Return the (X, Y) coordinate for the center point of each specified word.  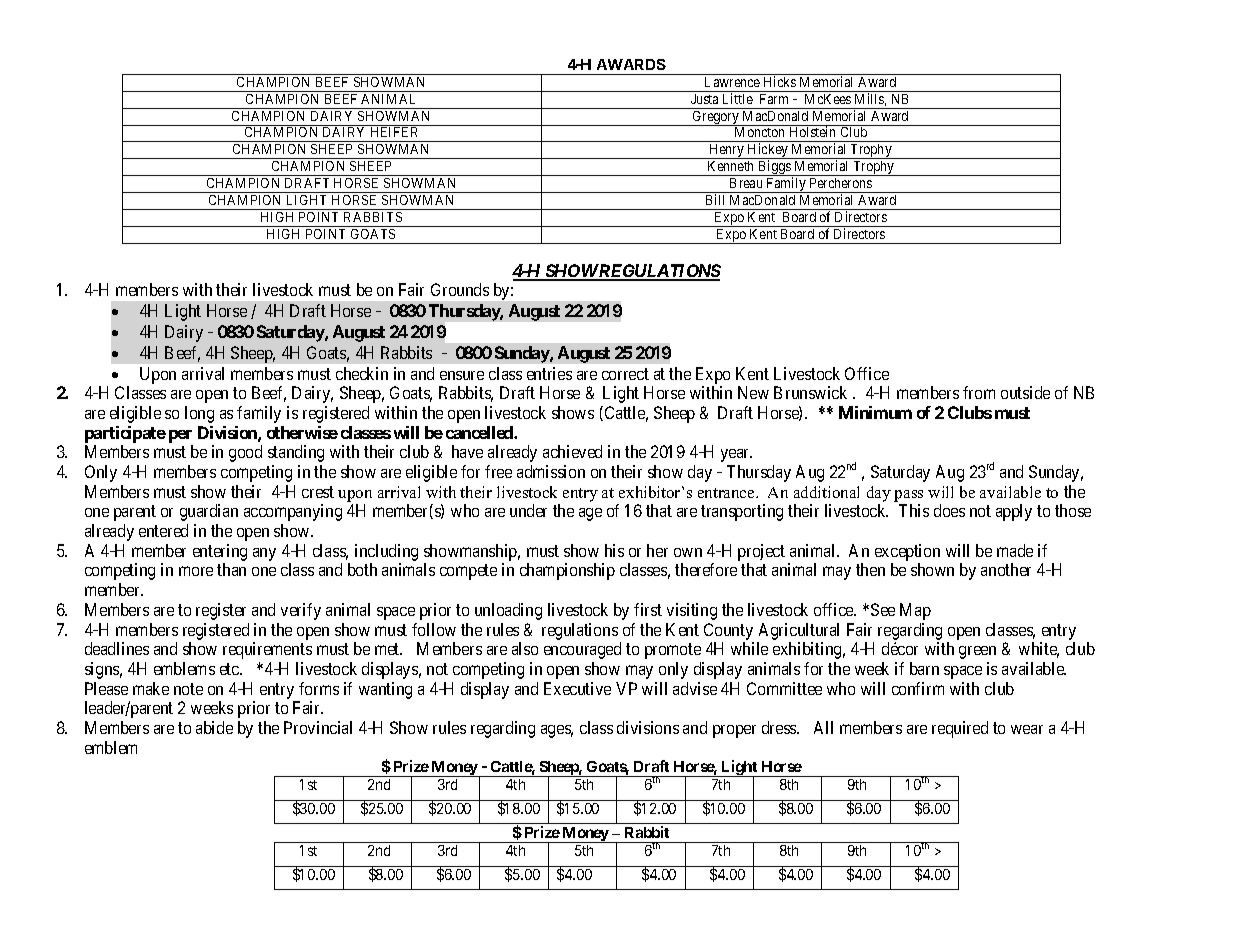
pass (908, 496)
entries (549, 373)
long (199, 414)
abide (214, 727)
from (979, 392)
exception (907, 552)
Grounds (460, 289)
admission (551, 471)
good (245, 453)
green (977, 652)
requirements (267, 650)
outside (1025, 392)
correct (625, 374)
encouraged (582, 650)
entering (220, 554)
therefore (706, 569)
